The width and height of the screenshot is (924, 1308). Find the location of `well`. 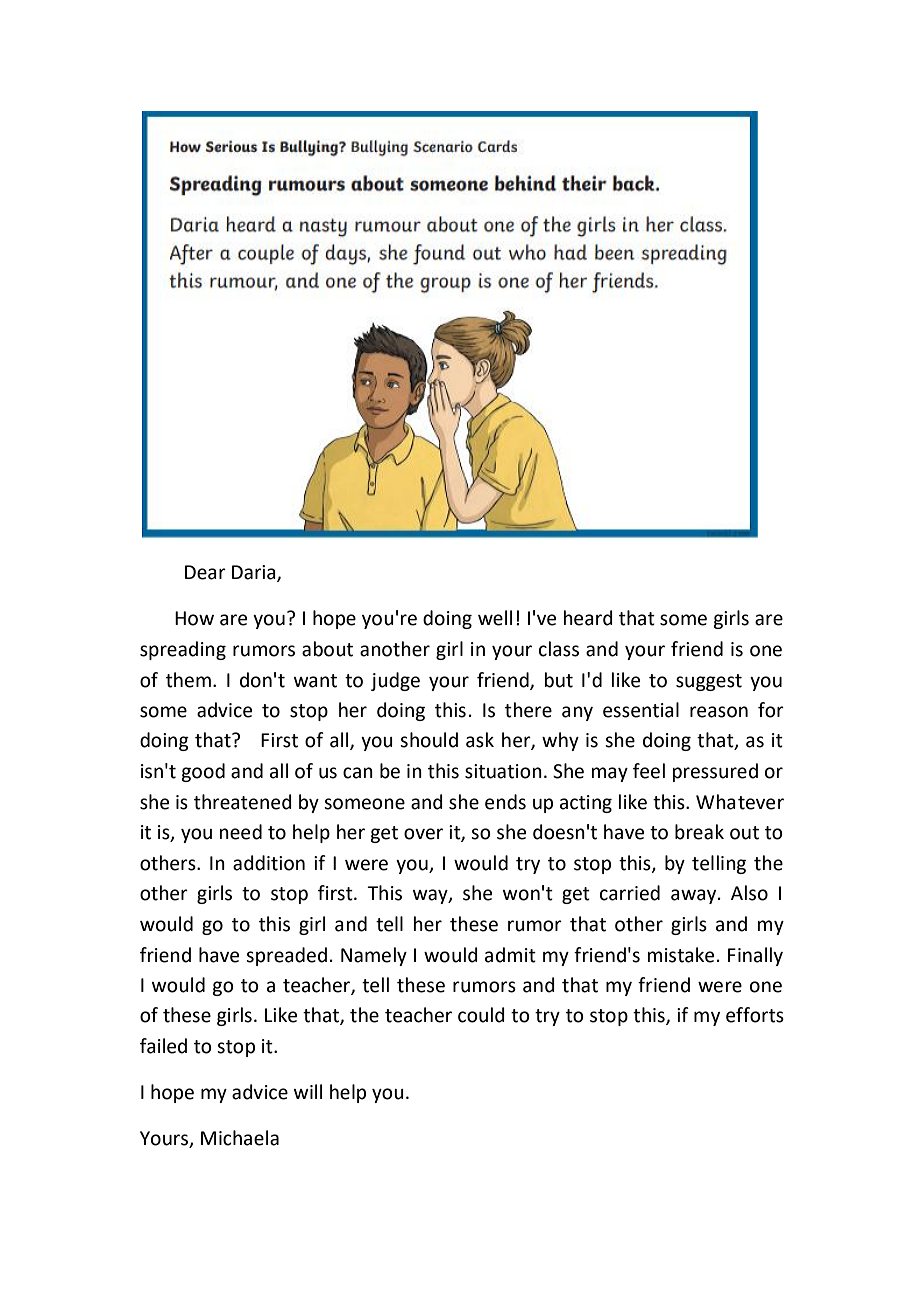

well is located at coordinates (495, 618).
